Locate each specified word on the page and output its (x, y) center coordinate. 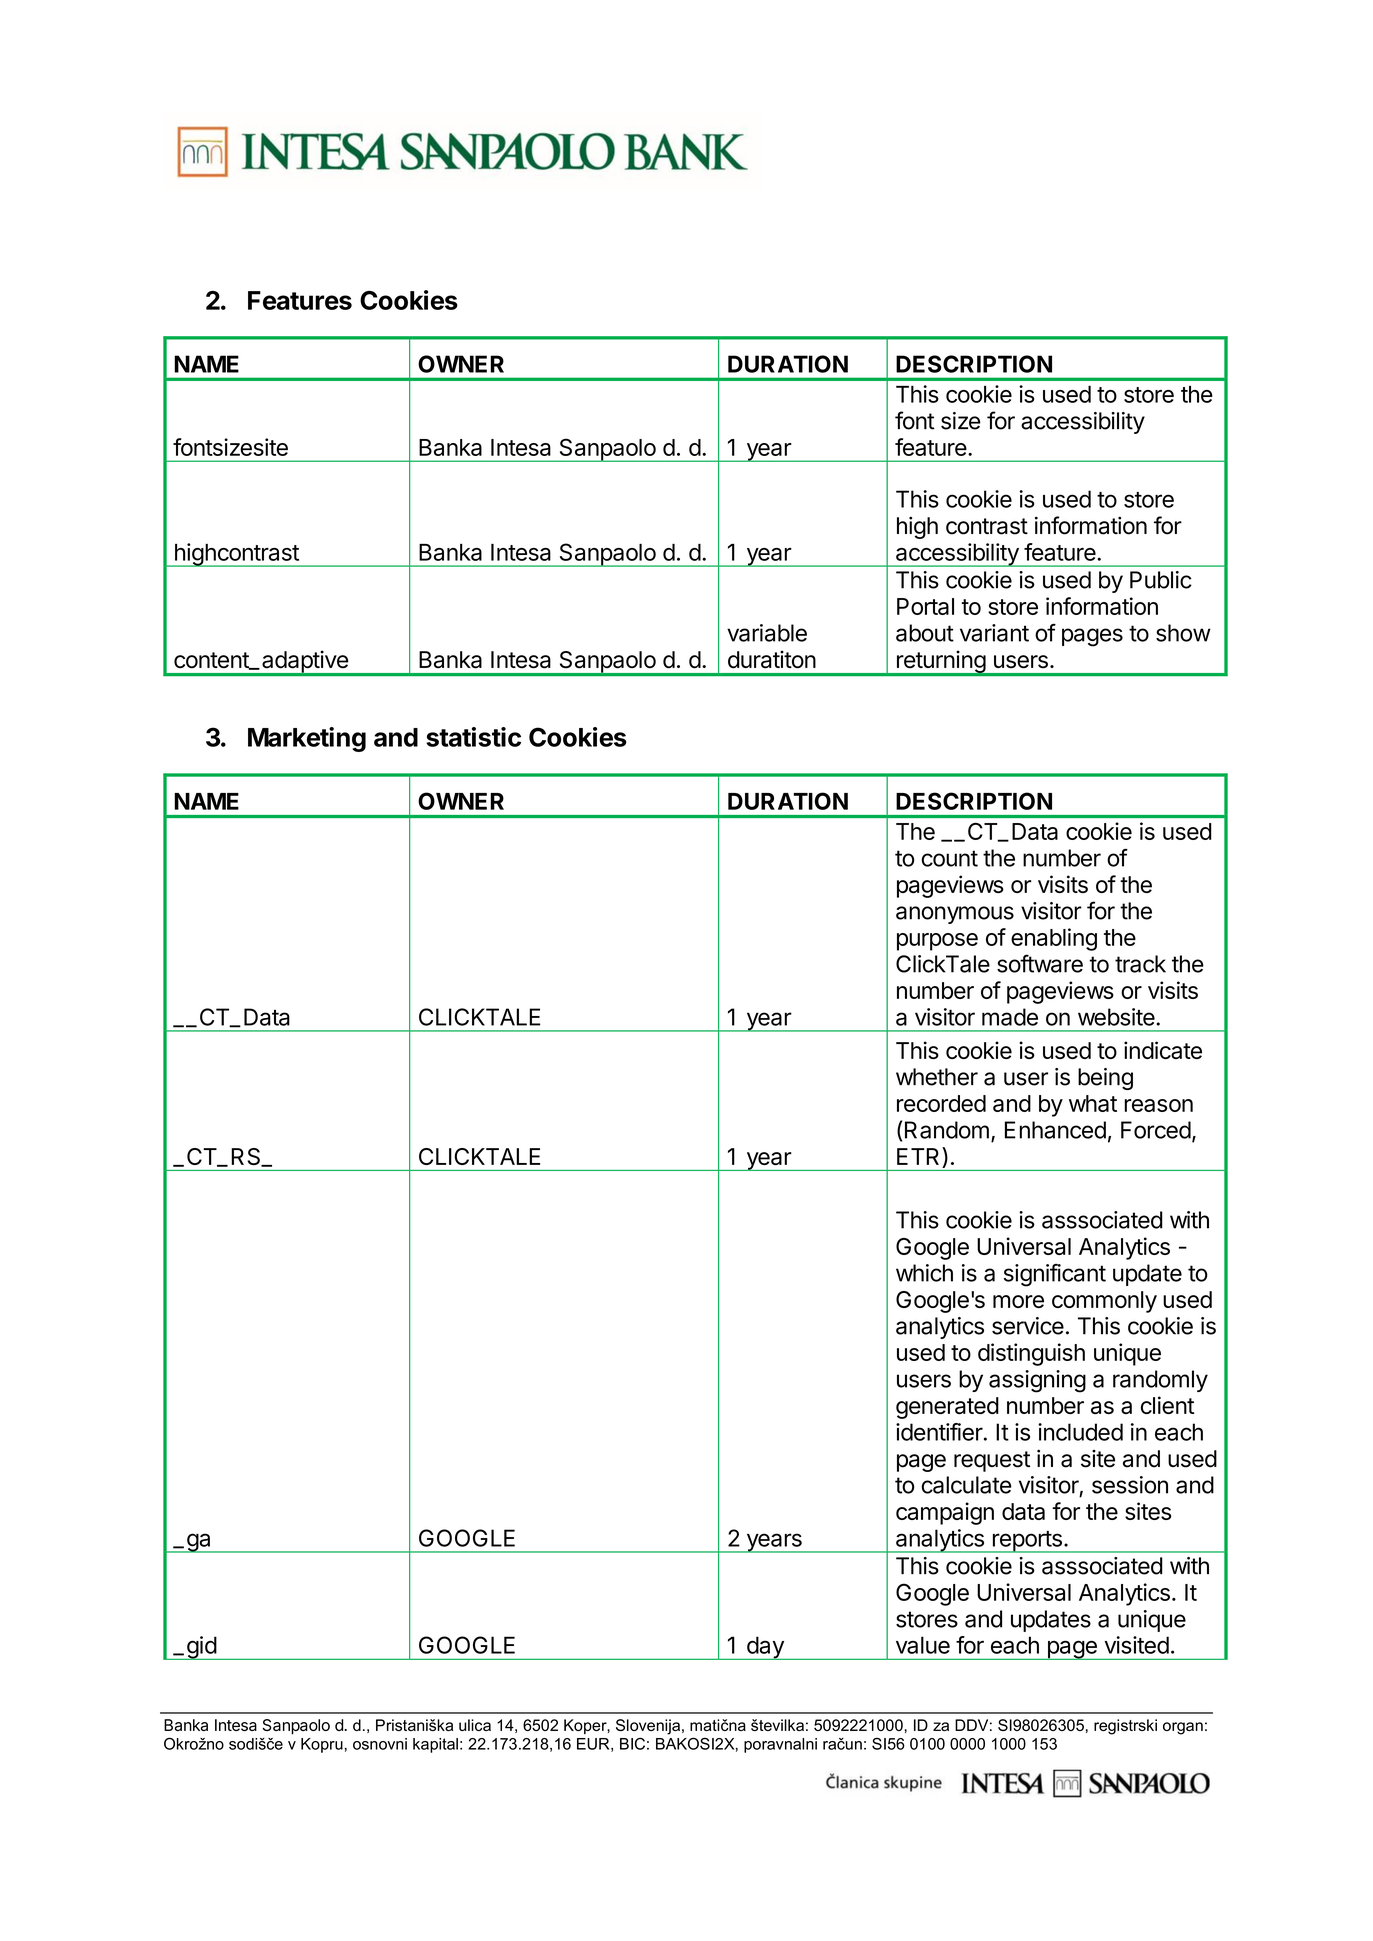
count (949, 858)
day (765, 1648)
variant (994, 633)
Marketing (307, 739)
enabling (1054, 939)
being (1105, 1079)
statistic (473, 737)
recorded (941, 1103)
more (1018, 1301)
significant (1055, 1275)
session (1130, 1485)
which (924, 1273)
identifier (939, 1432)
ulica (475, 1725)
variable (767, 633)
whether (937, 1077)
